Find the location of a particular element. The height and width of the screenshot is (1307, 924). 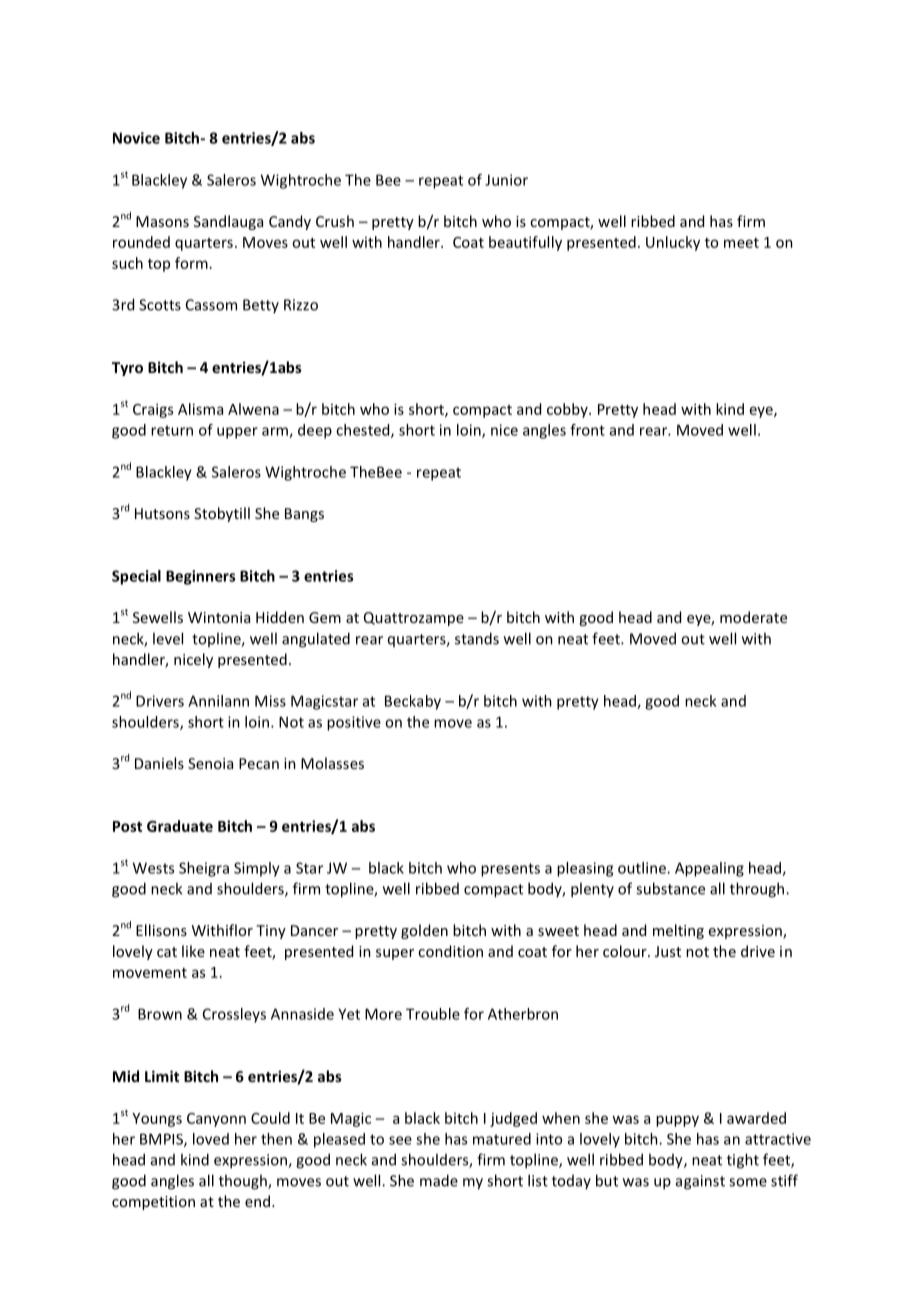

chested is located at coordinates (364, 431).
